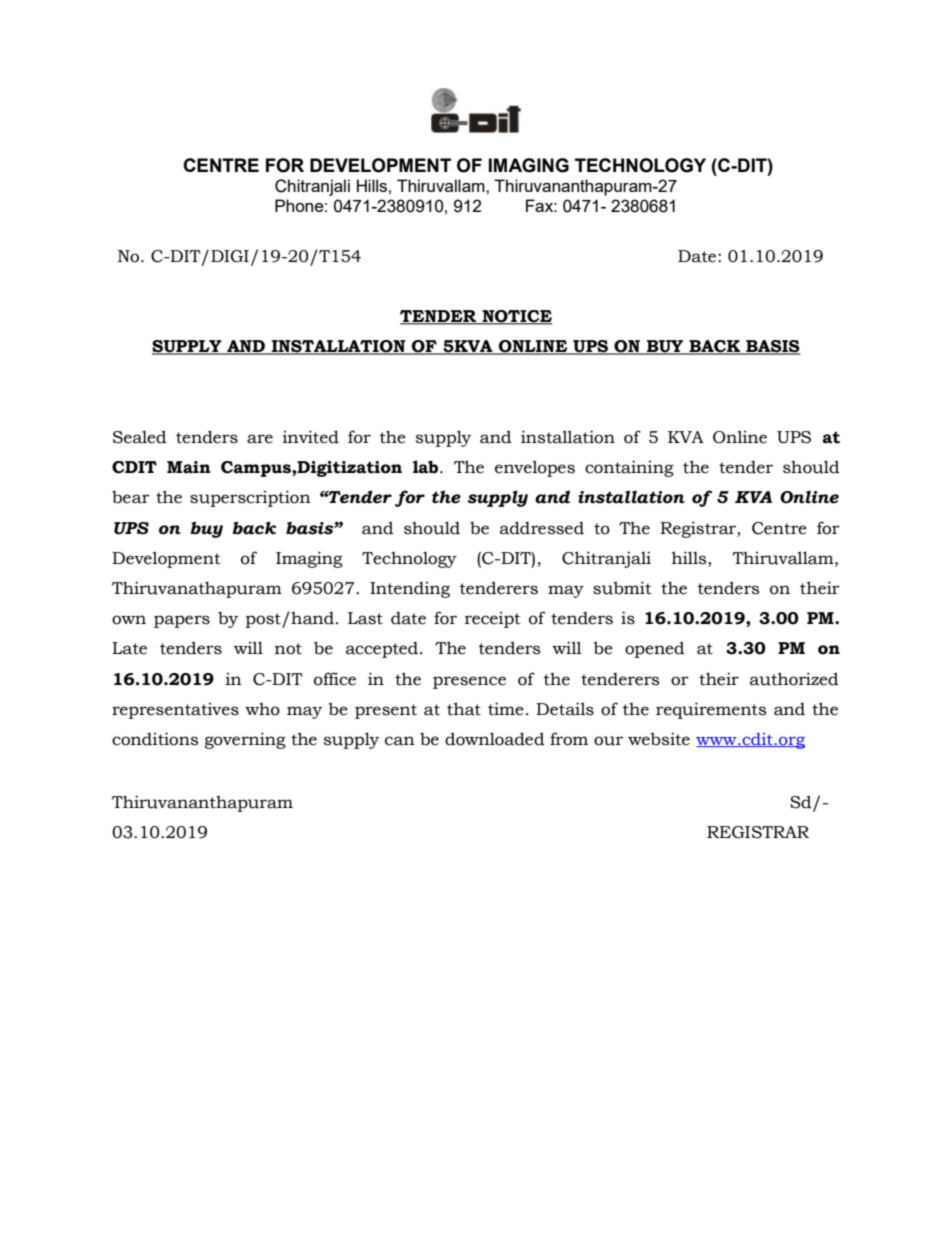 The image size is (952, 1233). What do you see at coordinates (311, 437) in the screenshot?
I see `invited` at bounding box center [311, 437].
